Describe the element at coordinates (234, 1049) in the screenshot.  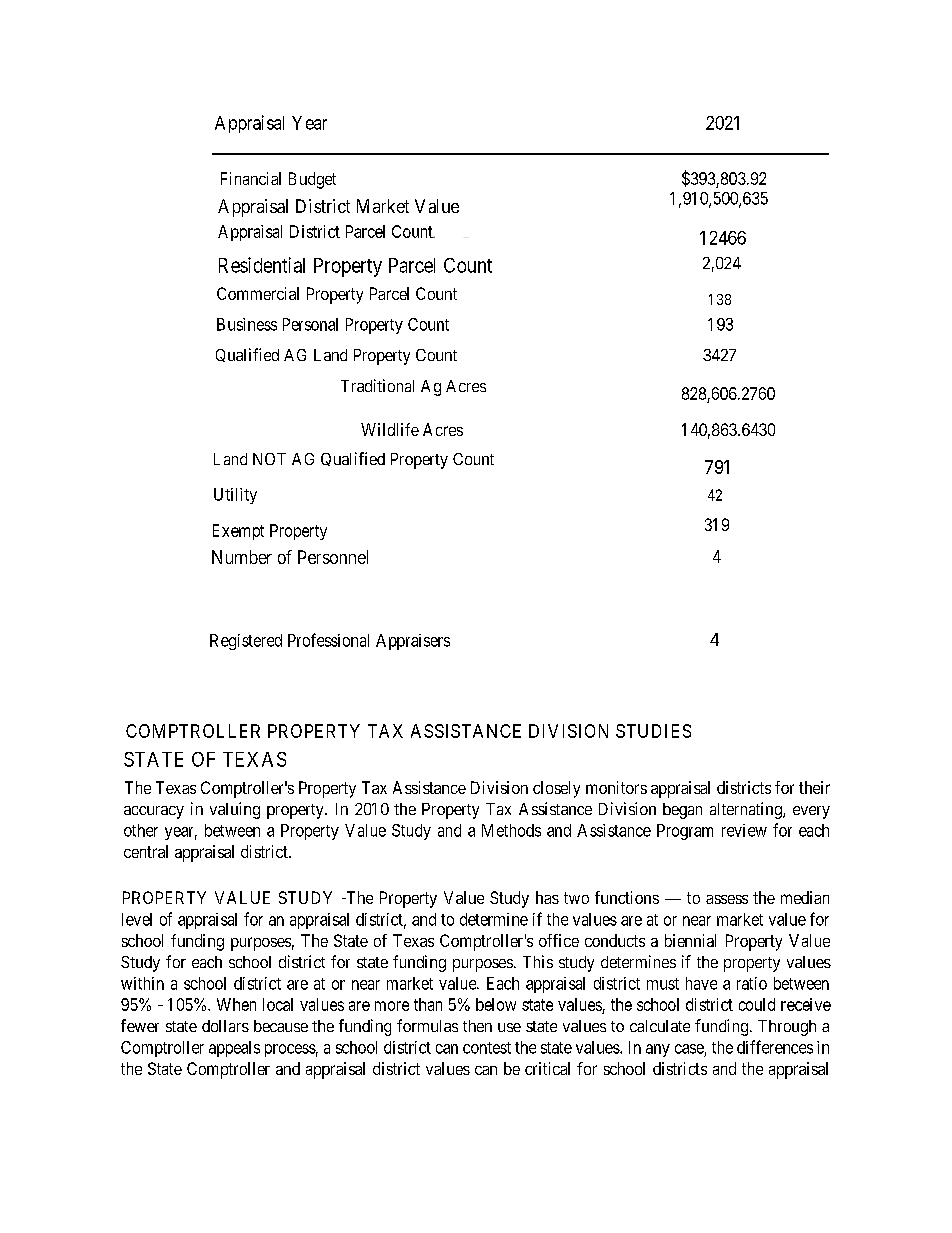
I see `appeals` at that location.
